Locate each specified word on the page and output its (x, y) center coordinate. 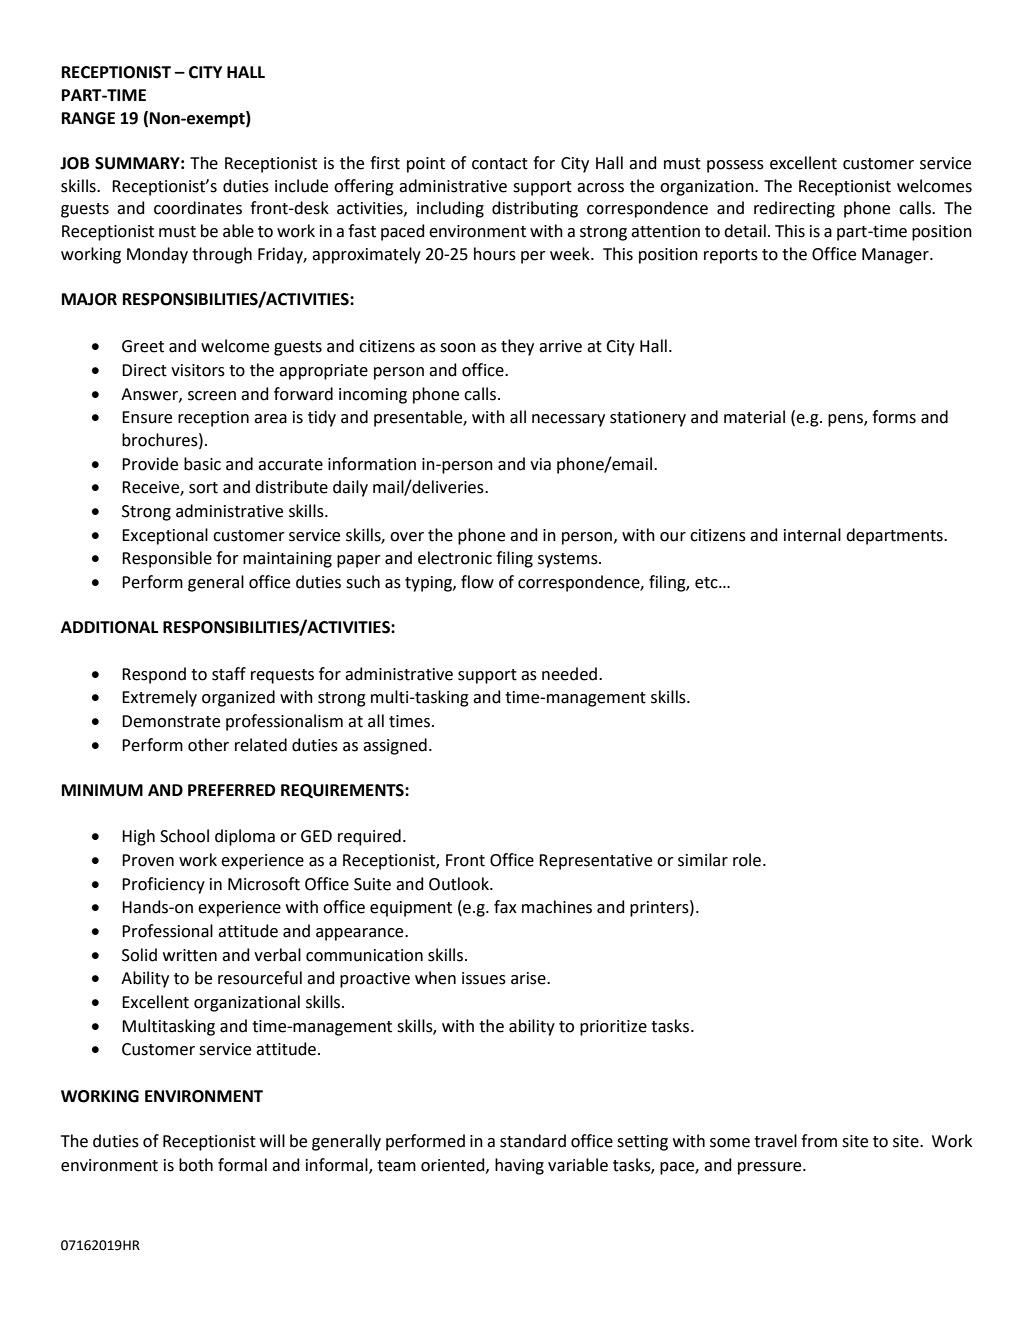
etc (707, 583)
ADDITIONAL (109, 627)
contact (500, 164)
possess (735, 166)
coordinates (198, 208)
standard (533, 1141)
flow (477, 582)
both (196, 1165)
